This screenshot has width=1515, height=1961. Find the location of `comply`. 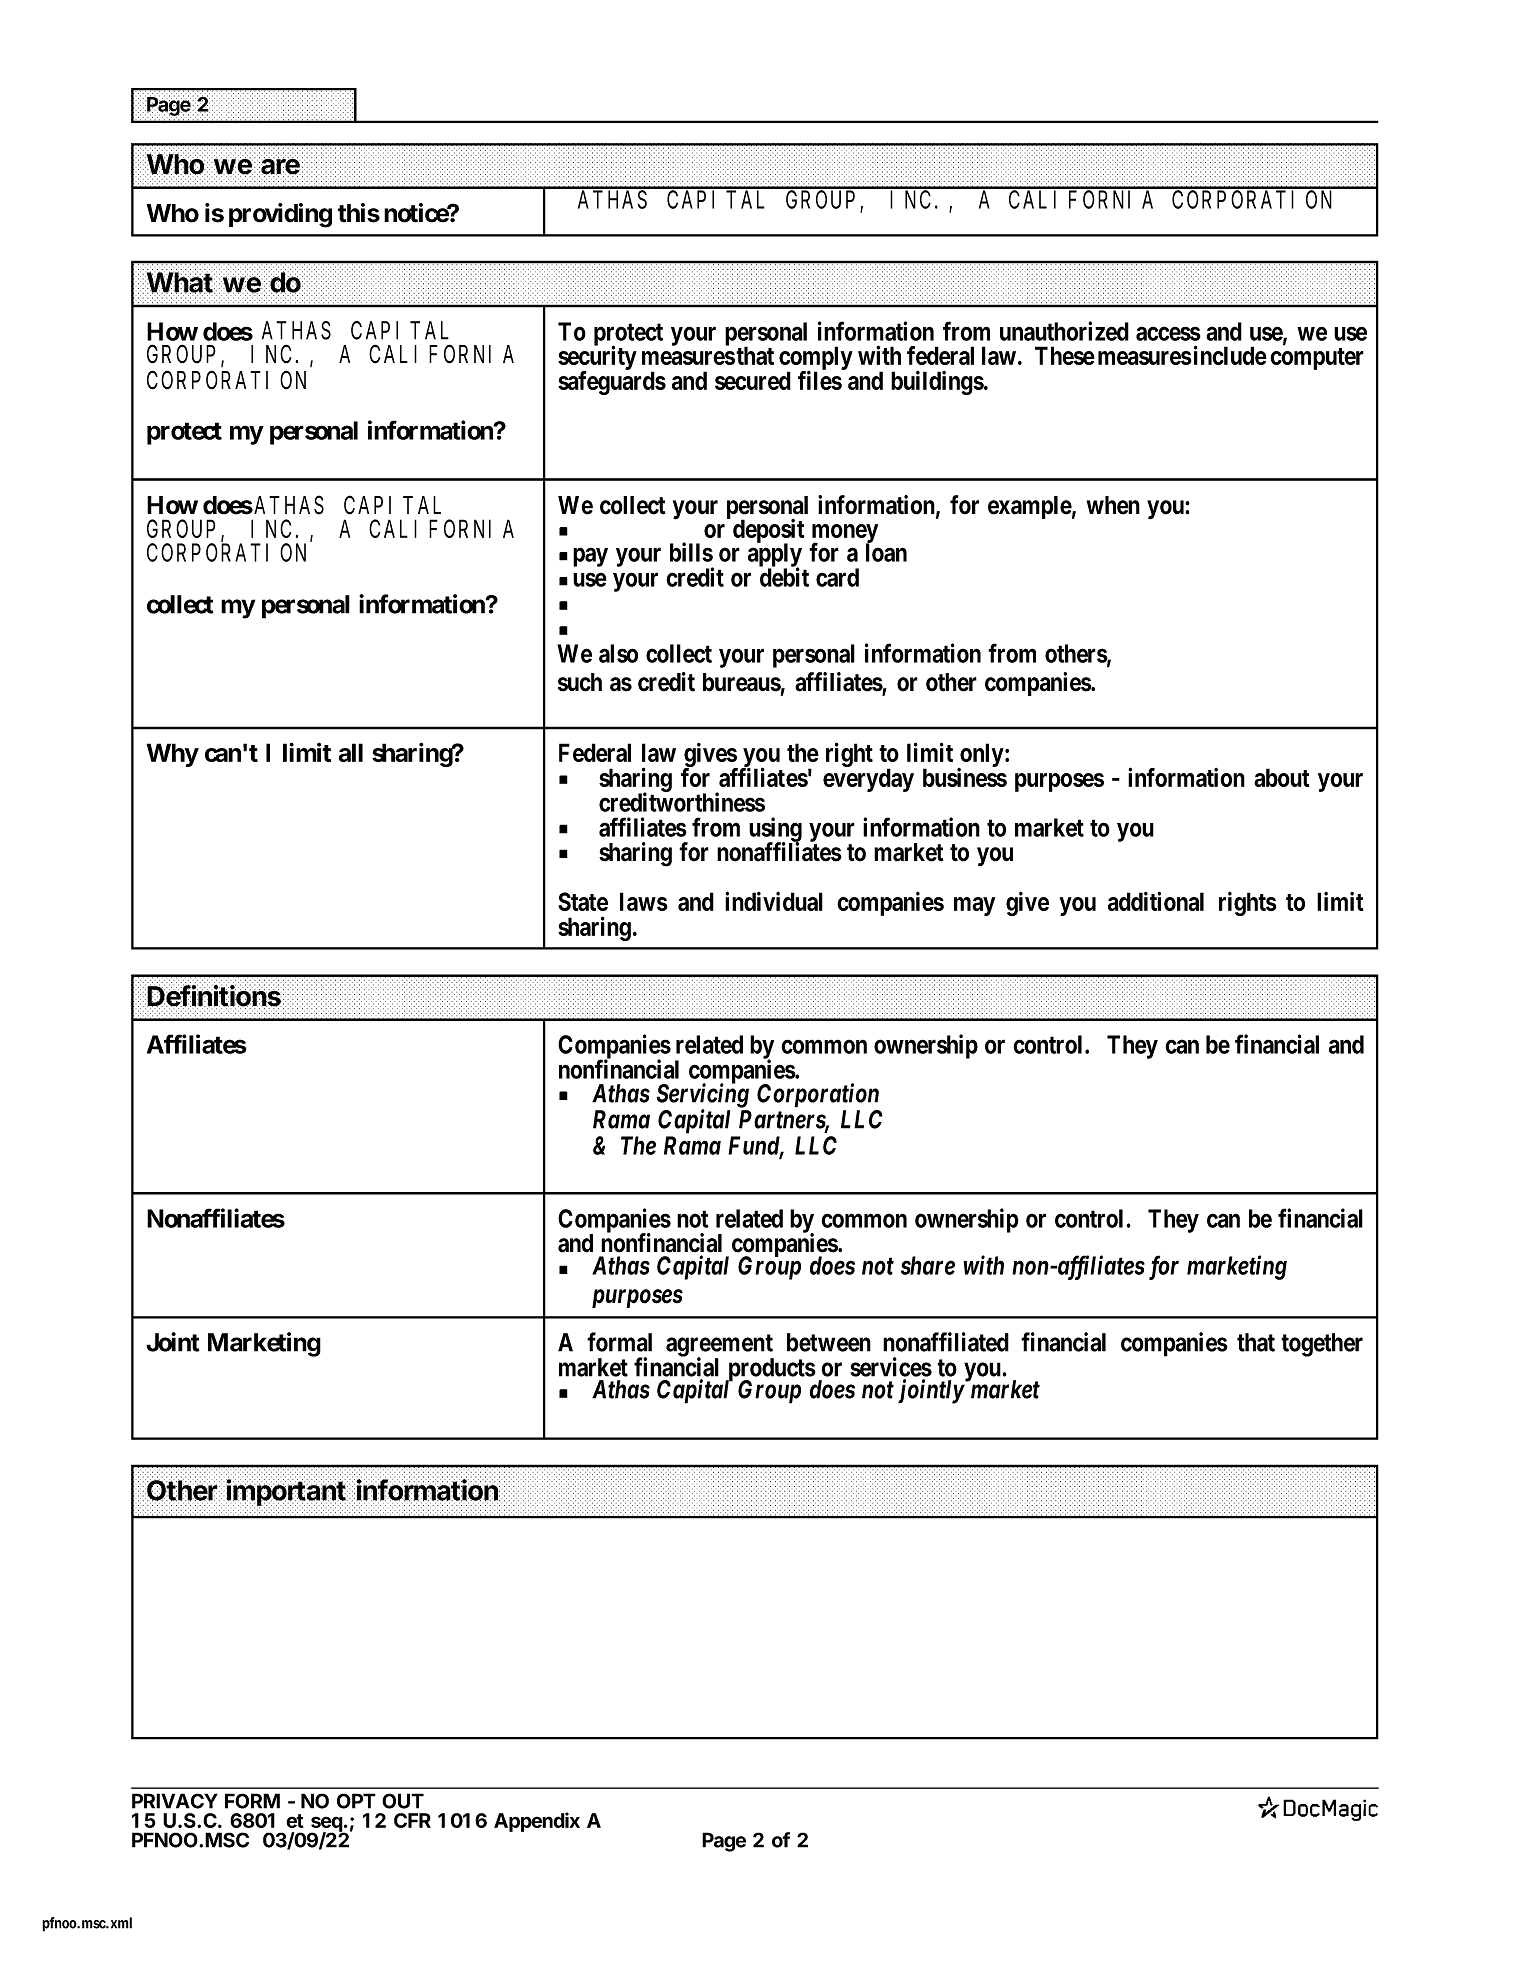

comply is located at coordinates (816, 360).
